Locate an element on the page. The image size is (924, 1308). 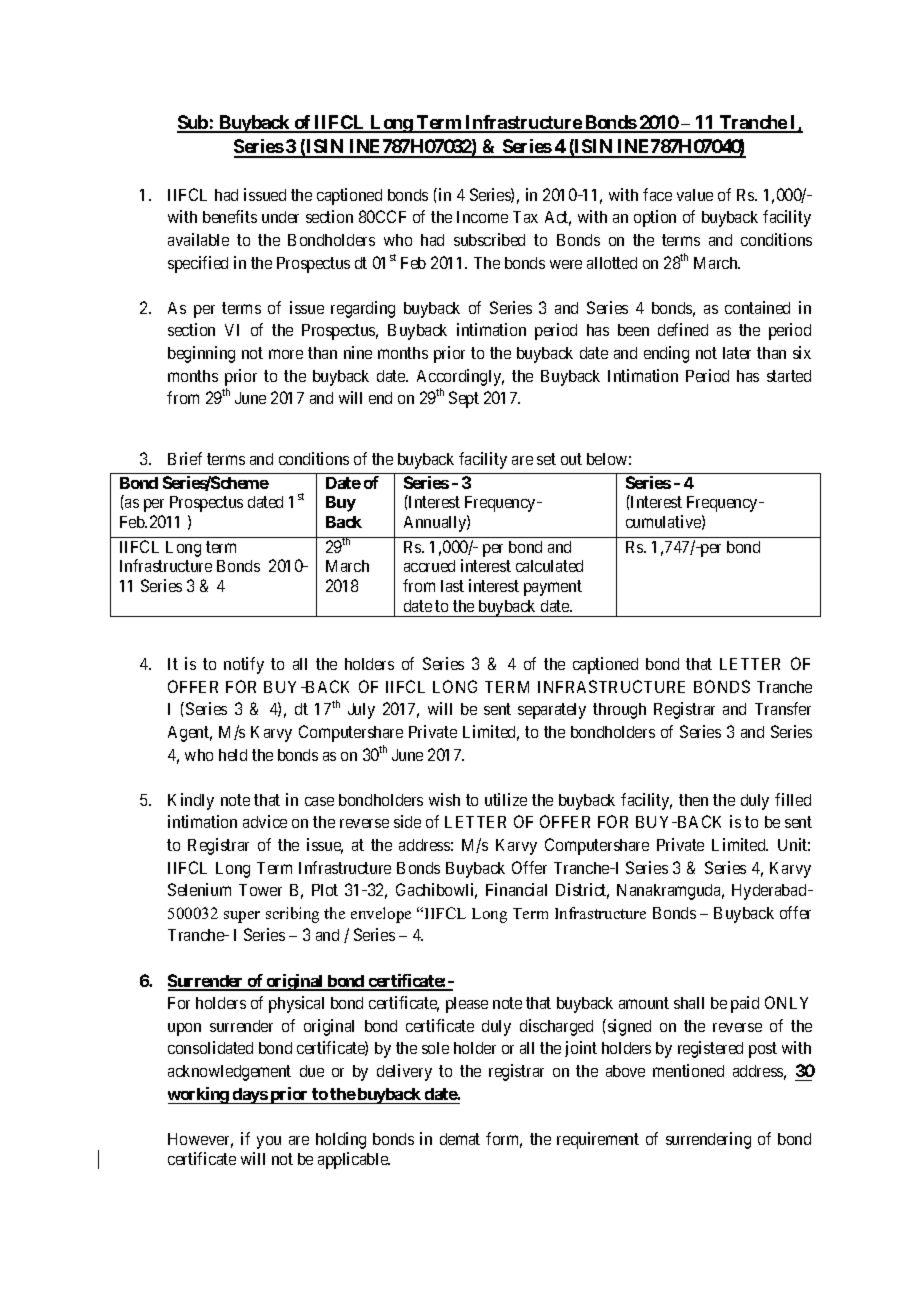
under is located at coordinates (280, 217).
